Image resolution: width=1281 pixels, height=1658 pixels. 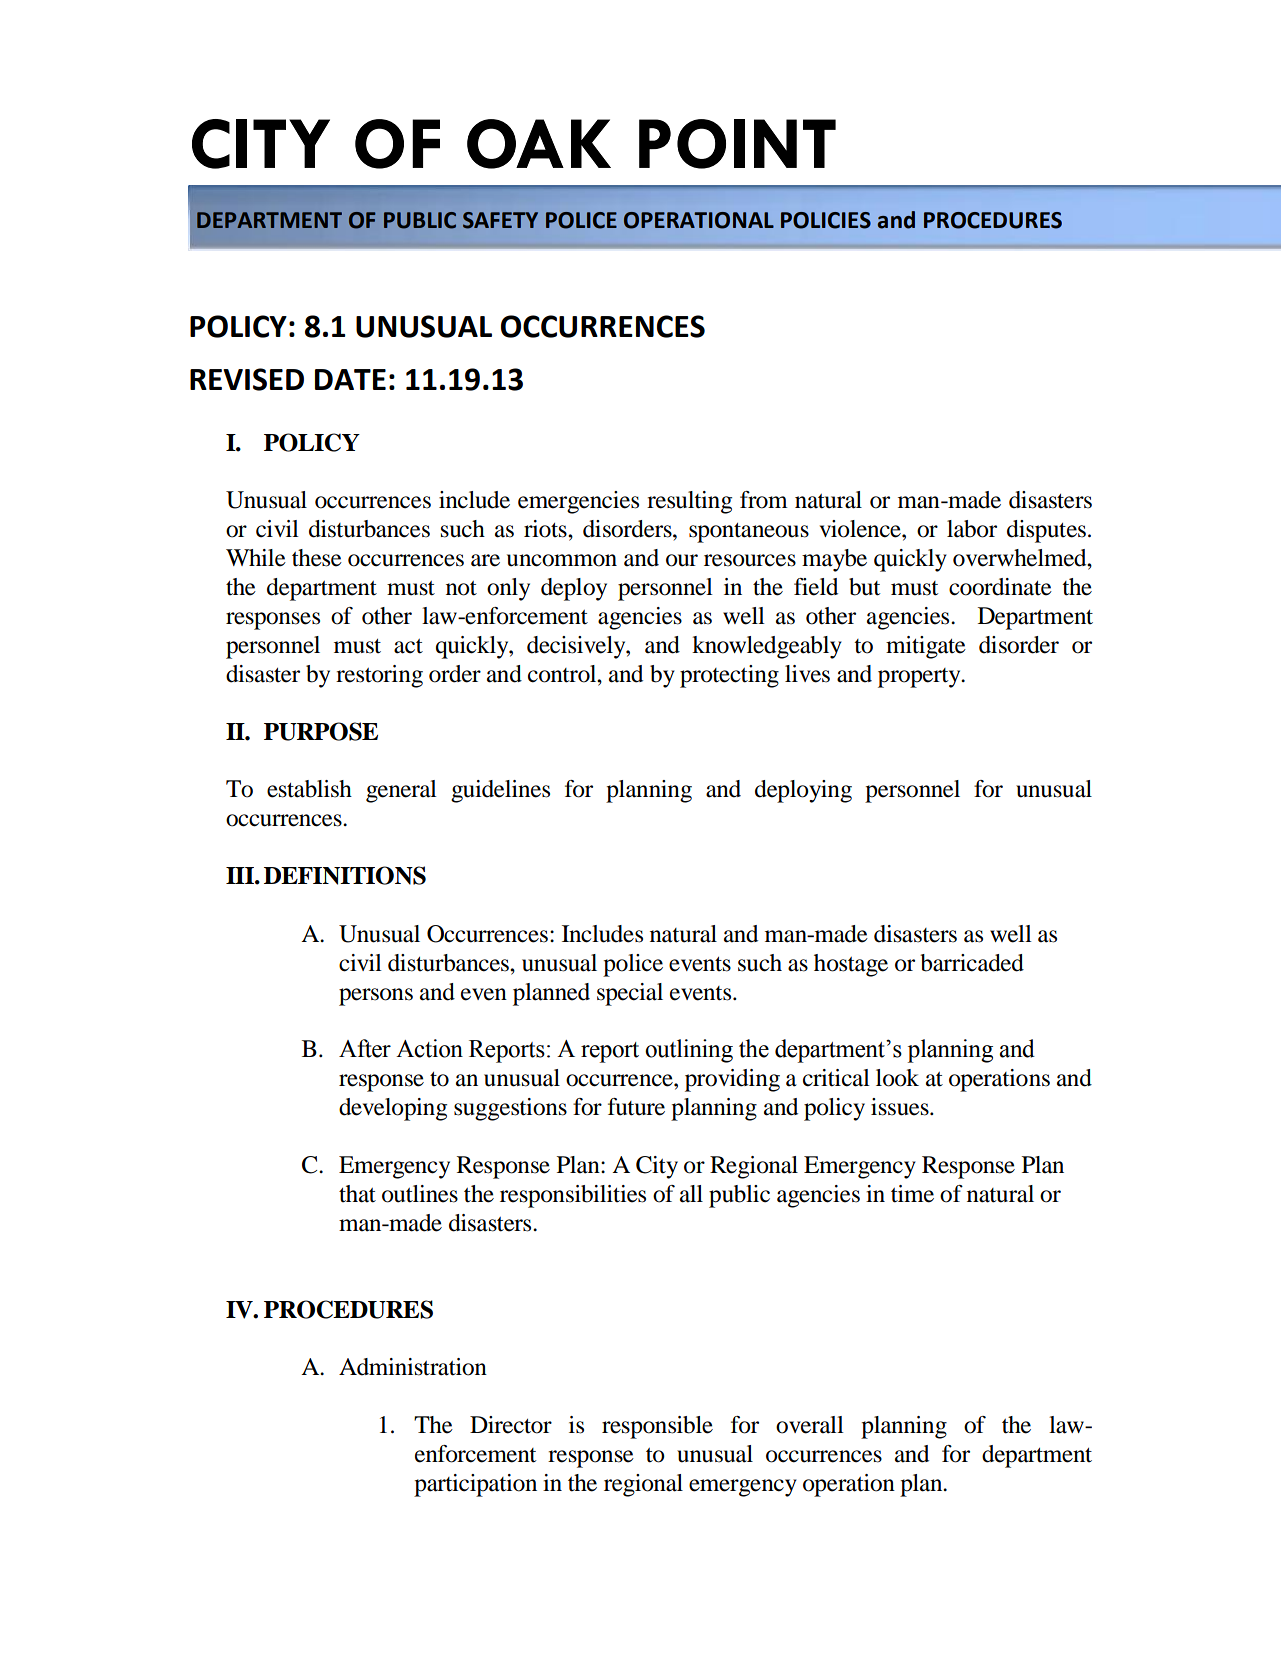 I want to click on labor, so click(x=972, y=529).
